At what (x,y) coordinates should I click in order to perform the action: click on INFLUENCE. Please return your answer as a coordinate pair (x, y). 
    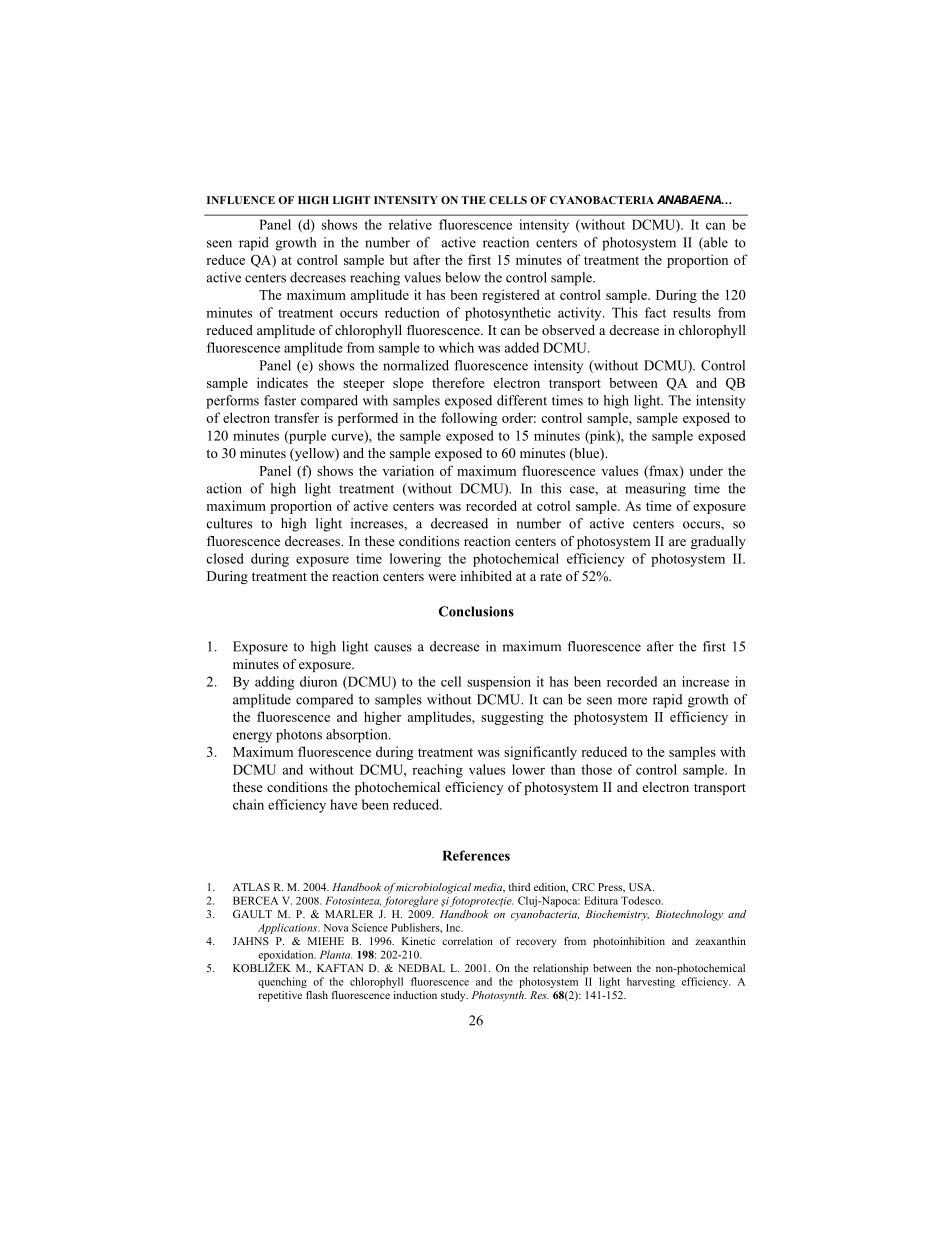
    Looking at the image, I should click on (241, 200).
